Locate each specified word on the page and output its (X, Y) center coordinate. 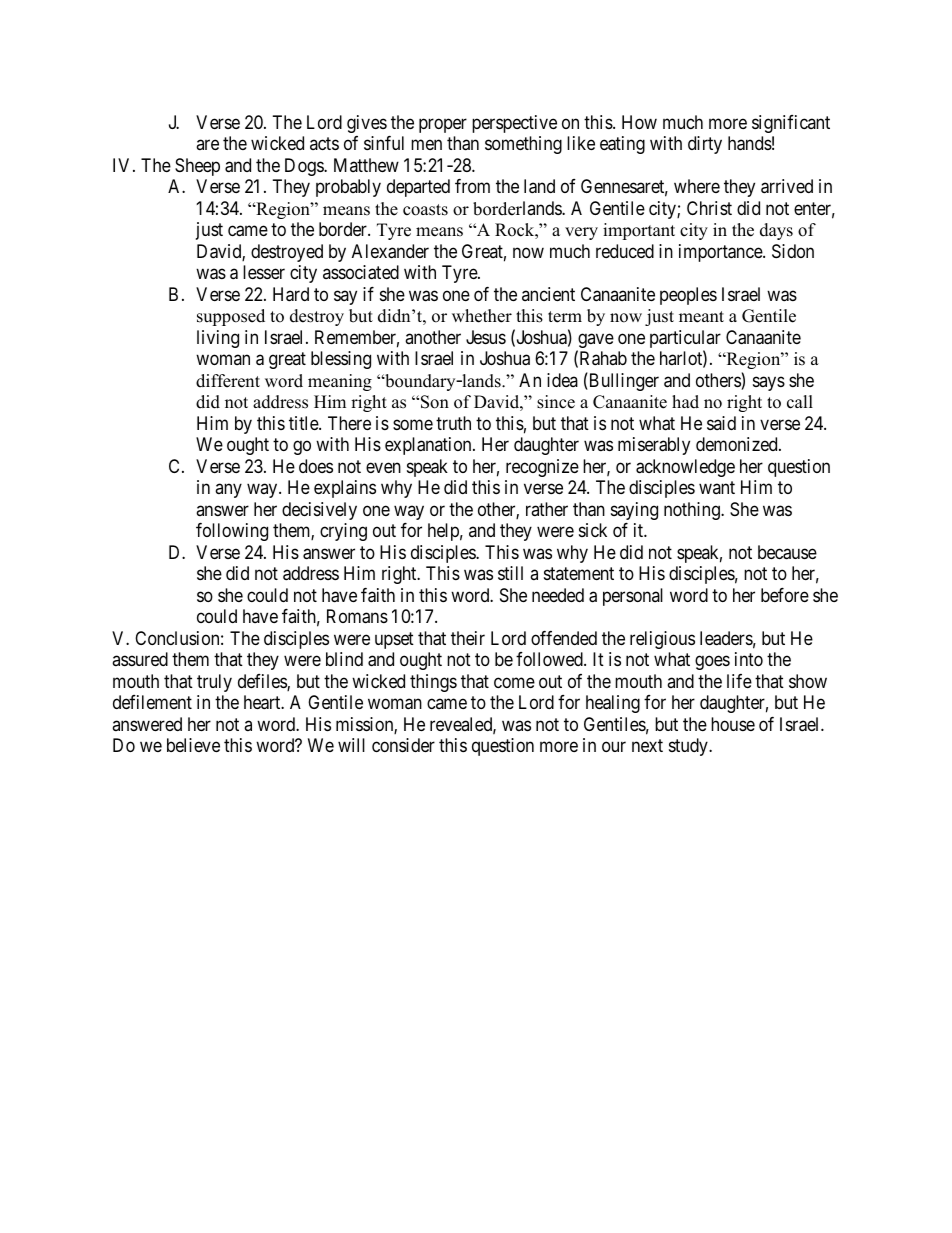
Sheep (197, 167)
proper (443, 125)
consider (403, 745)
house (733, 724)
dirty (705, 145)
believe (193, 745)
